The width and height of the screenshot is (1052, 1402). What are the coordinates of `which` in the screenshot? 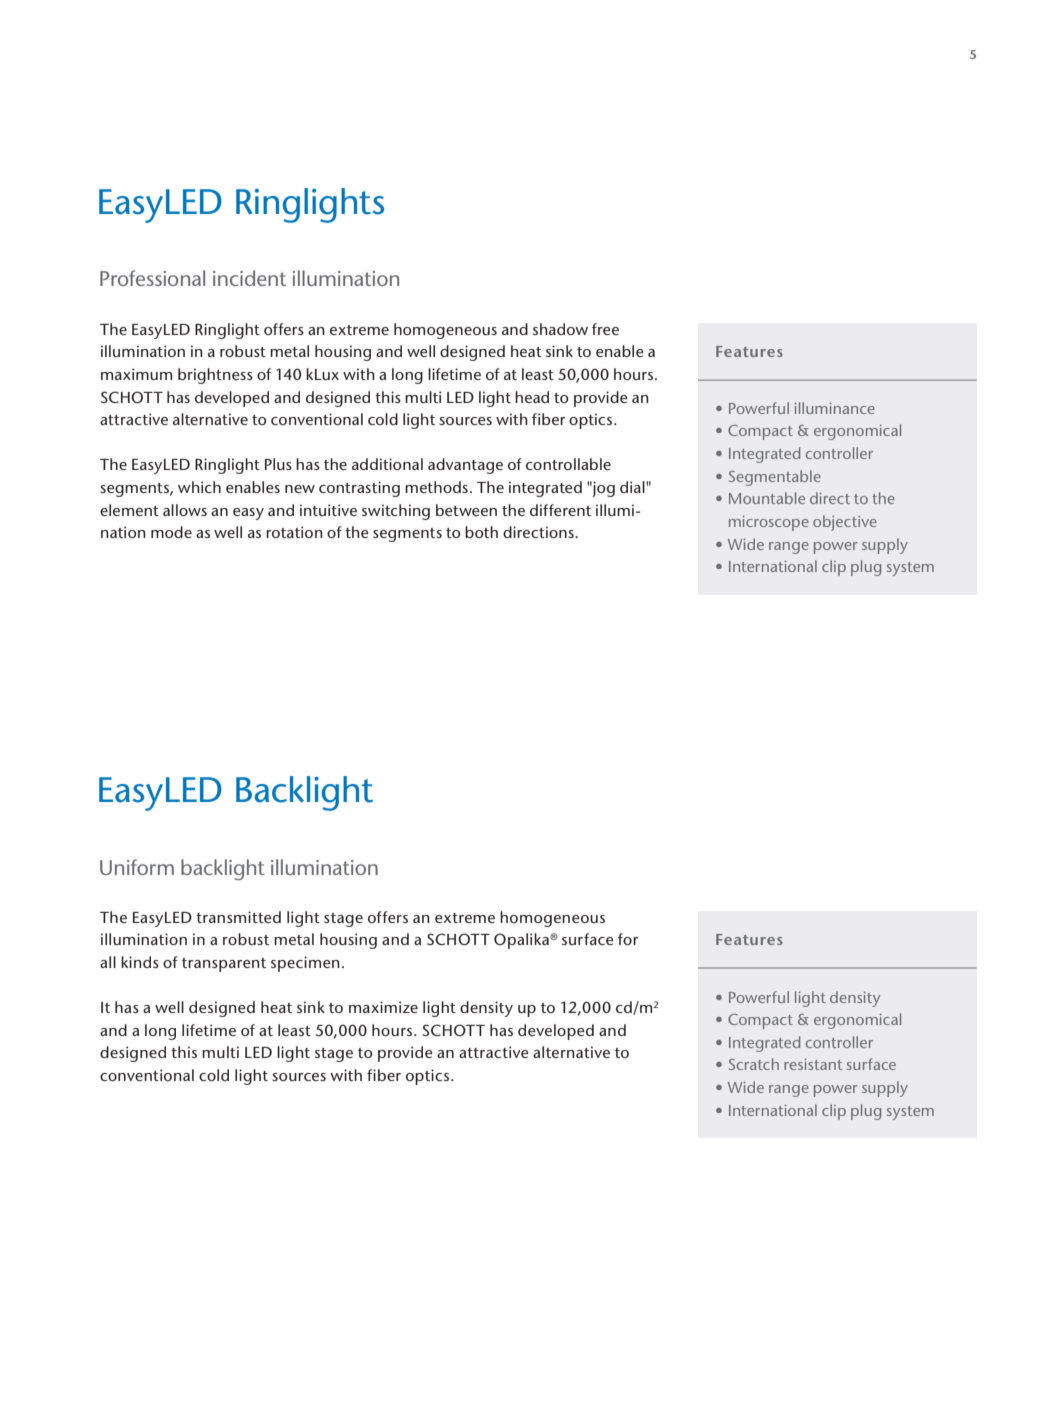 It's located at (199, 487).
